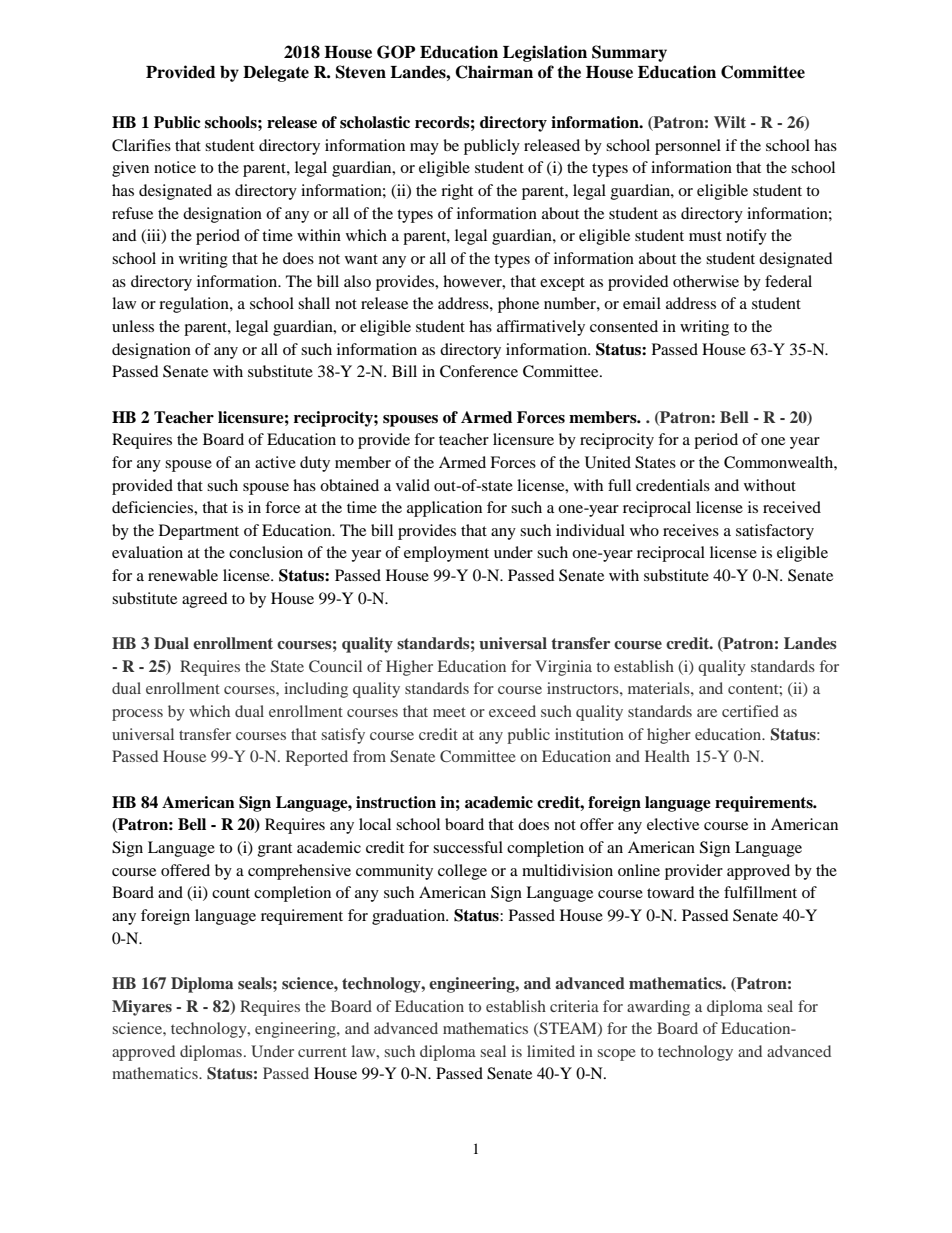 The width and height of the document is (952, 1233). Describe the element at coordinates (195, 305) in the document. I see `regulation` at that location.
